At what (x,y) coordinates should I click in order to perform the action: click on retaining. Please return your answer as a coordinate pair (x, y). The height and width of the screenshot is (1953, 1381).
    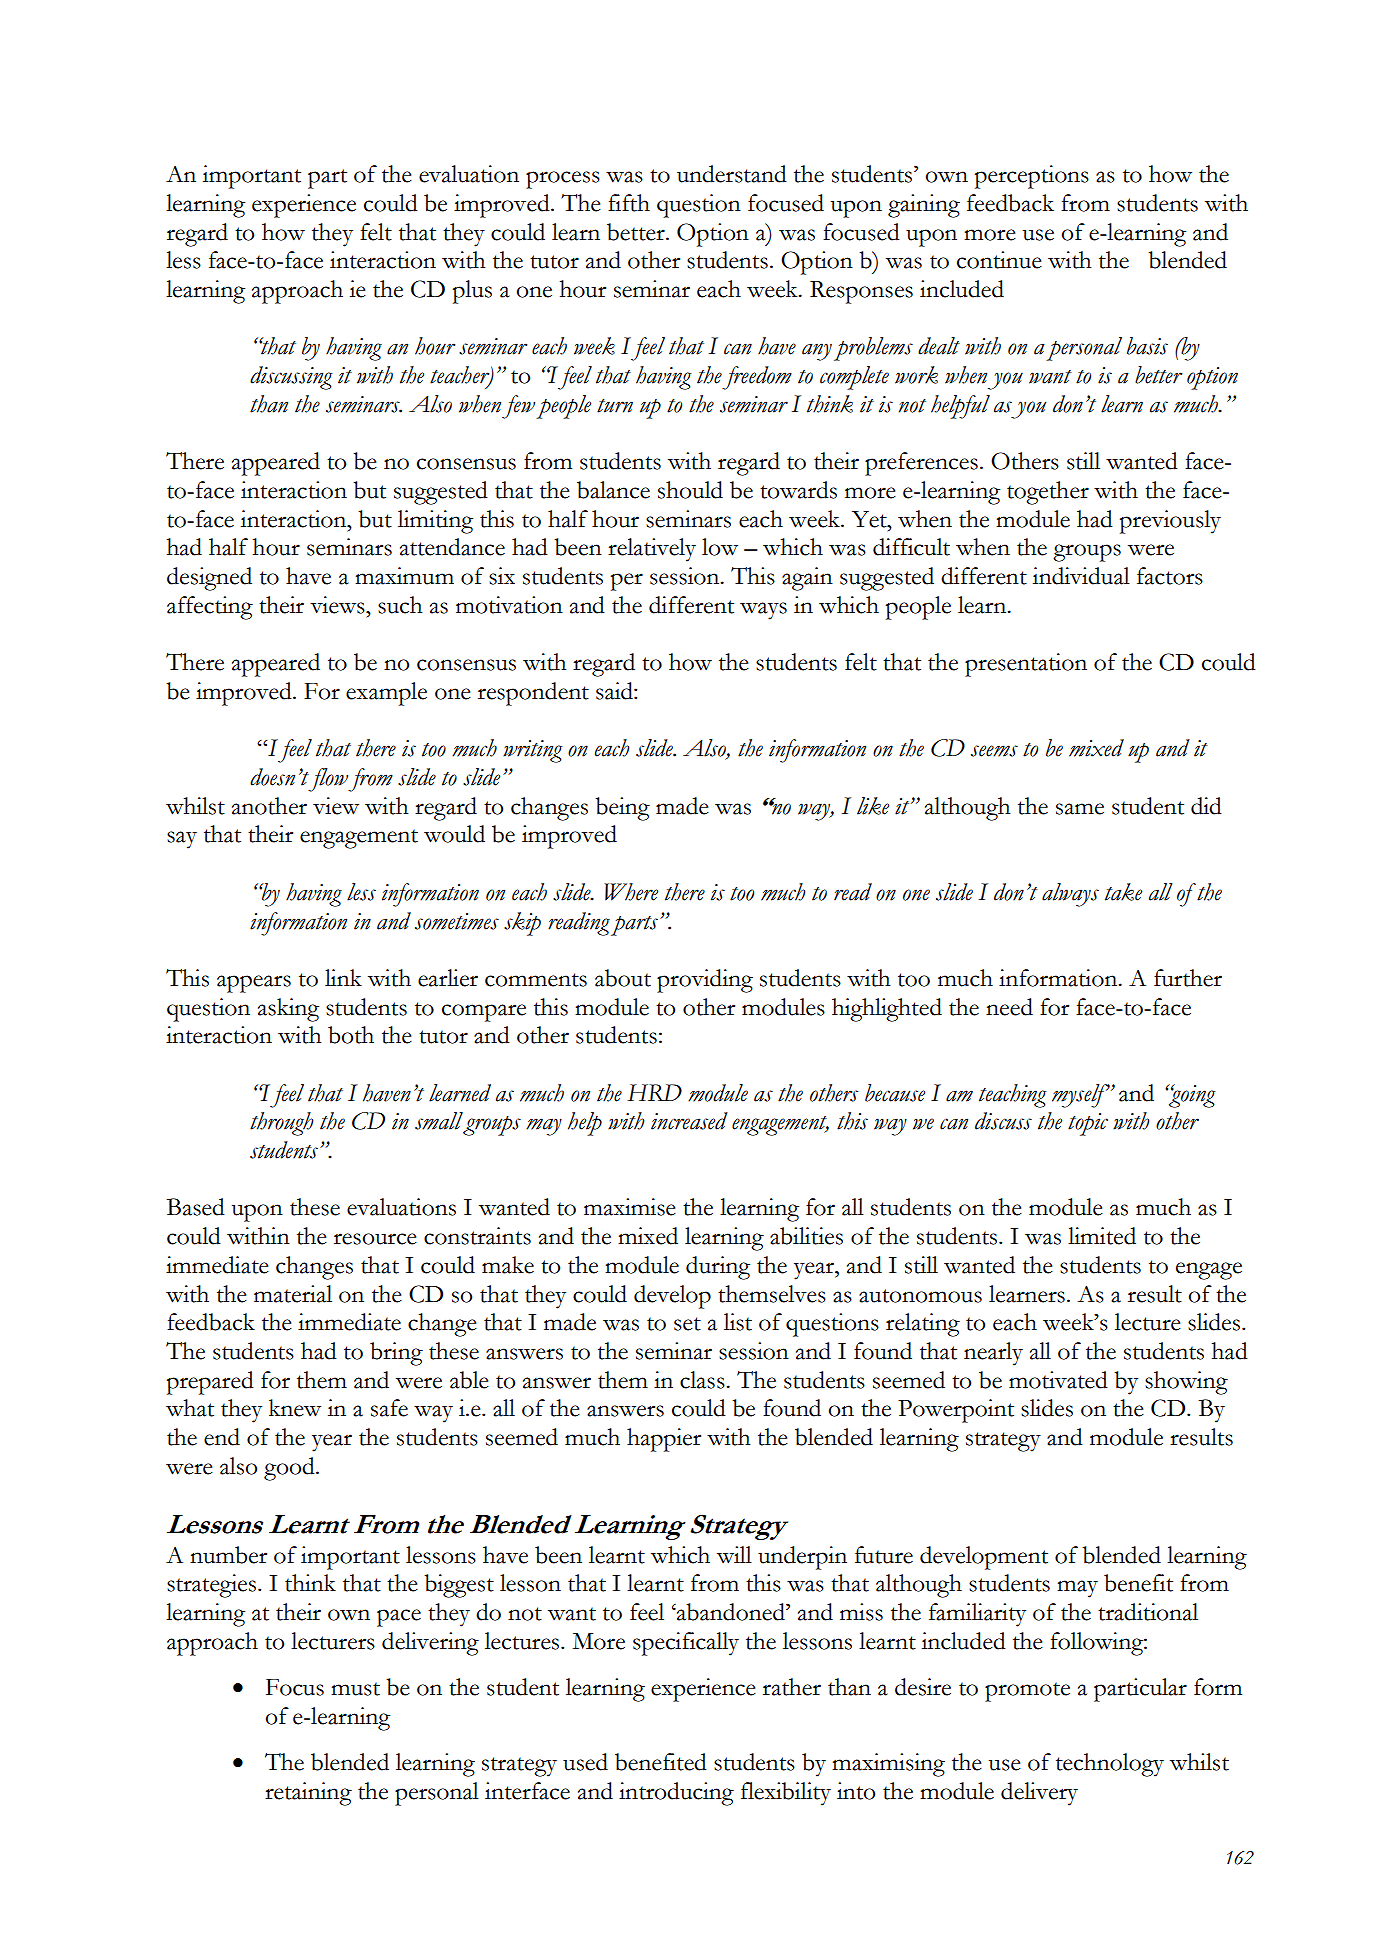
    Looking at the image, I should click on (308, 1794).
